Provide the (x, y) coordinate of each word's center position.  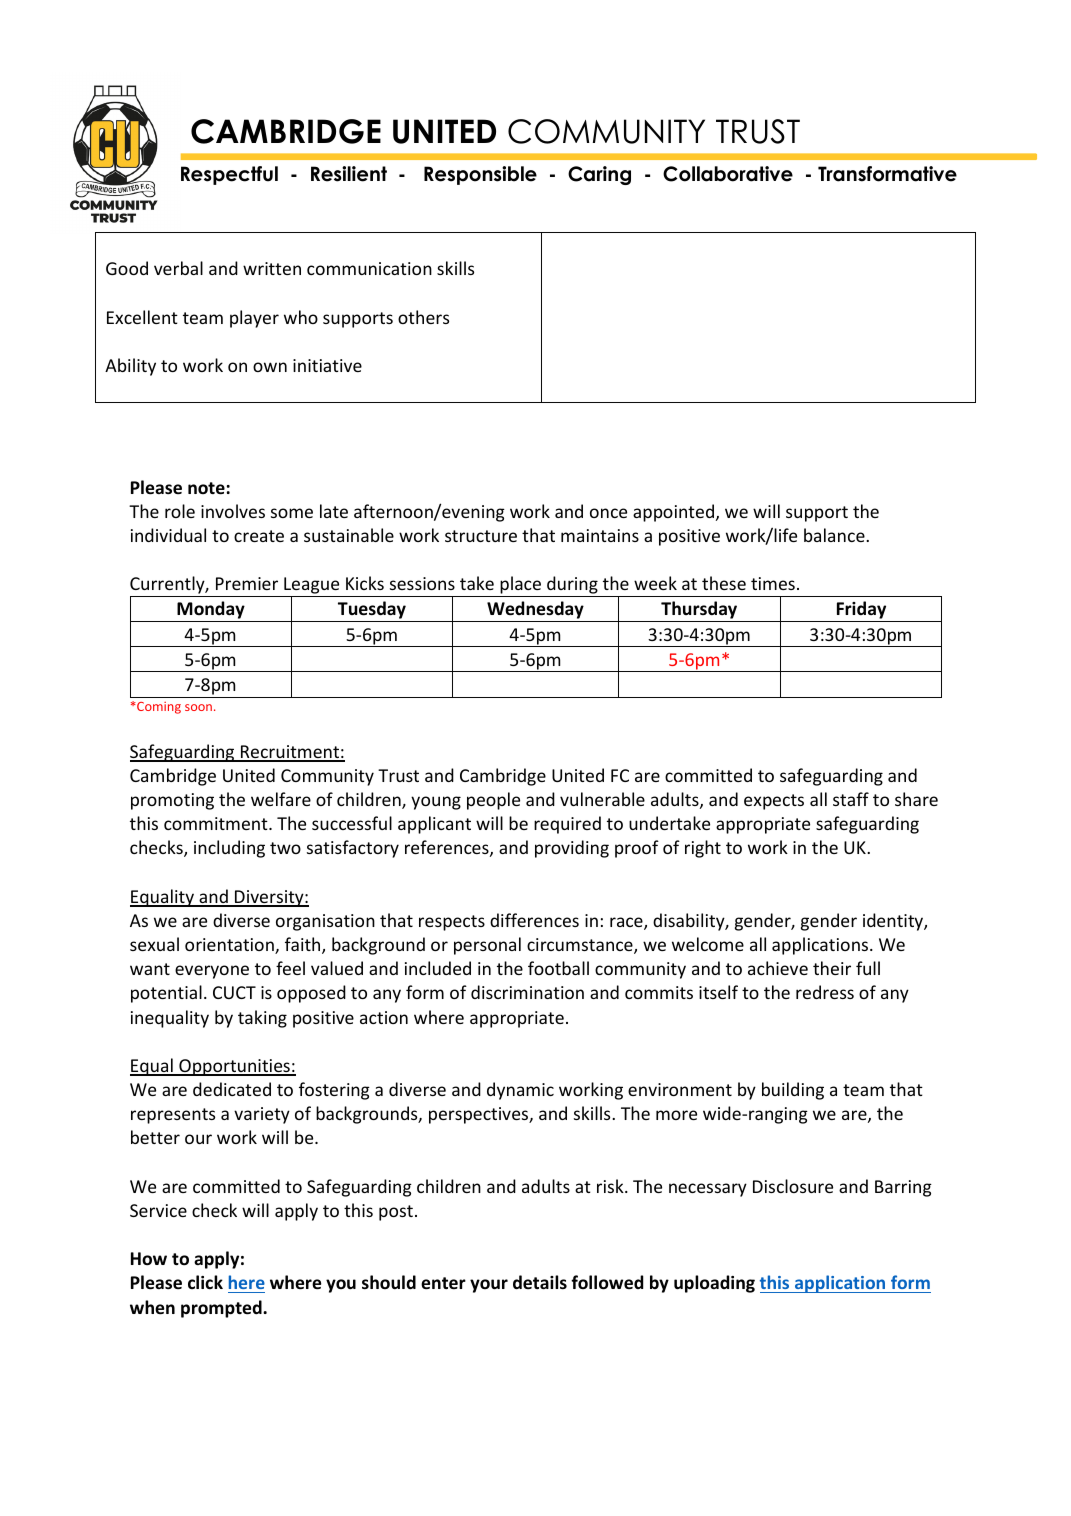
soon (198, 707)
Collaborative (728, 174)
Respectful (229, 175)
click (205, 1282)
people (493, 801)
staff (851, 799)
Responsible (480, 175)
